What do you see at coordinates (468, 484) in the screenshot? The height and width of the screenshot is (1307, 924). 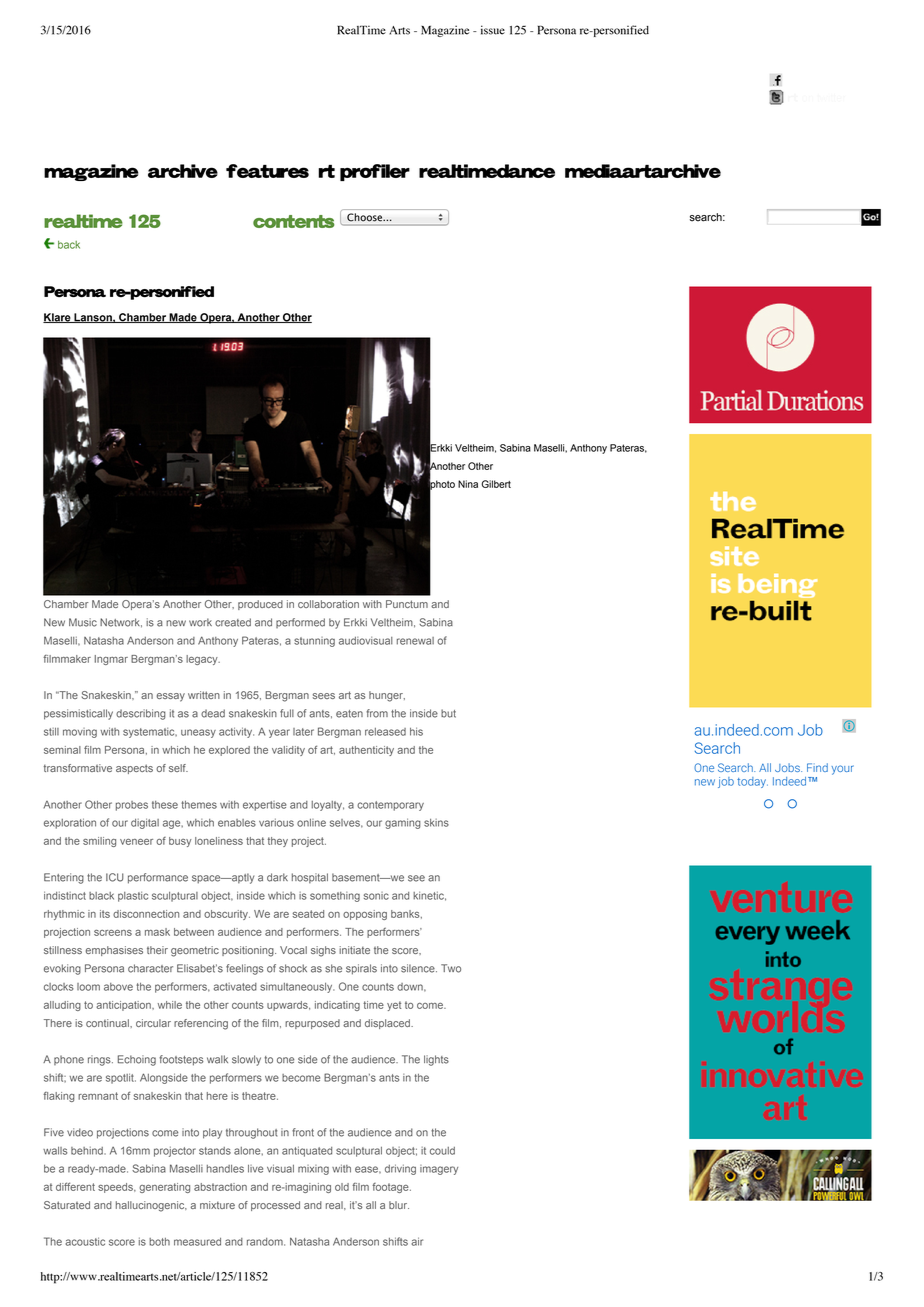 I see `Nina` at bounding box center [468, 484].
